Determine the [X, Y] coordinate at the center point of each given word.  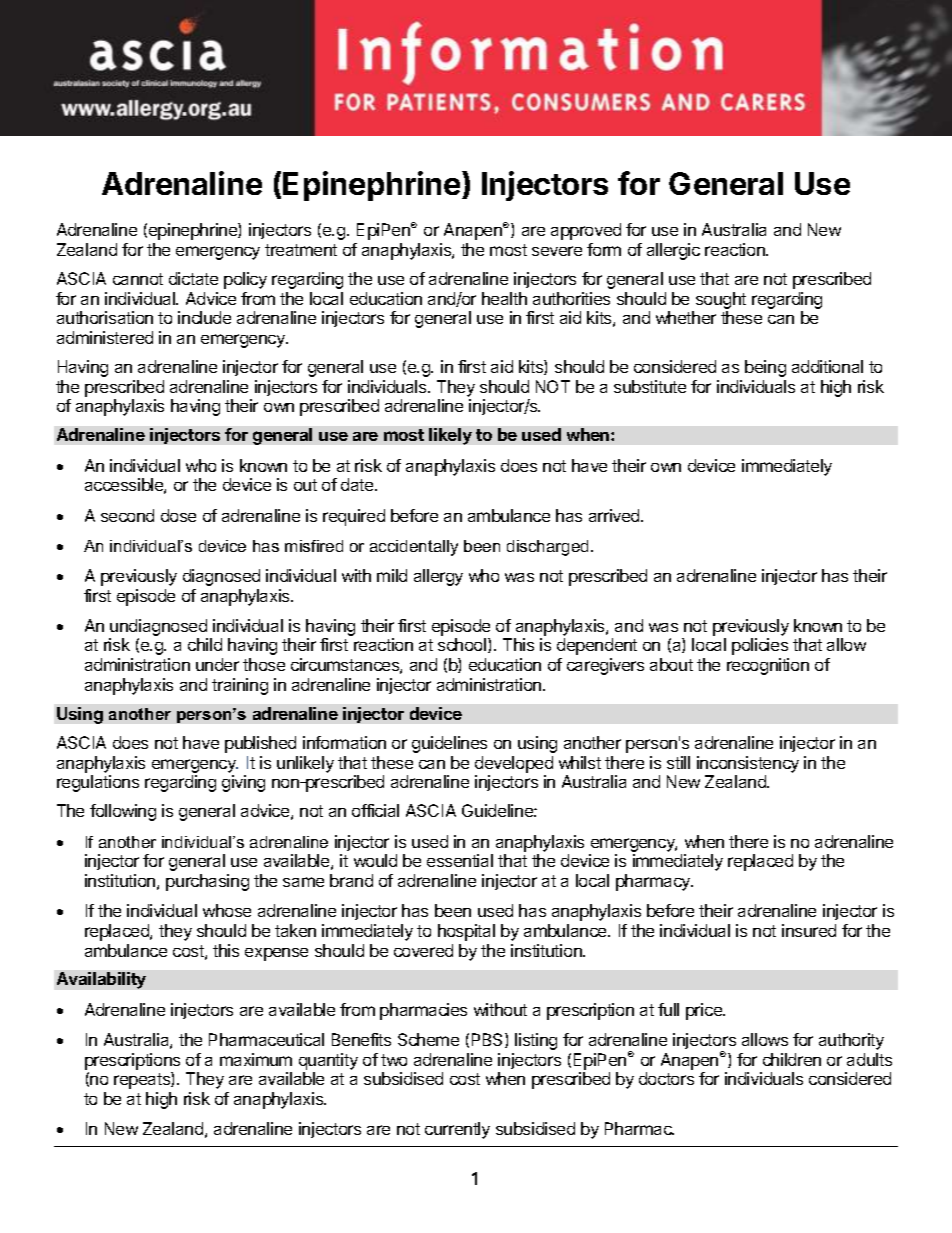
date [358, 484]
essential [460, 860]
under [217, 664]
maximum [256, 1059]
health [504, 298]
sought [721, 300]
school [463, 645]
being [765, 368]
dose [178, 515]
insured [809, 930]
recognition [768, 666]
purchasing [207, 882]
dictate [193, 278]
